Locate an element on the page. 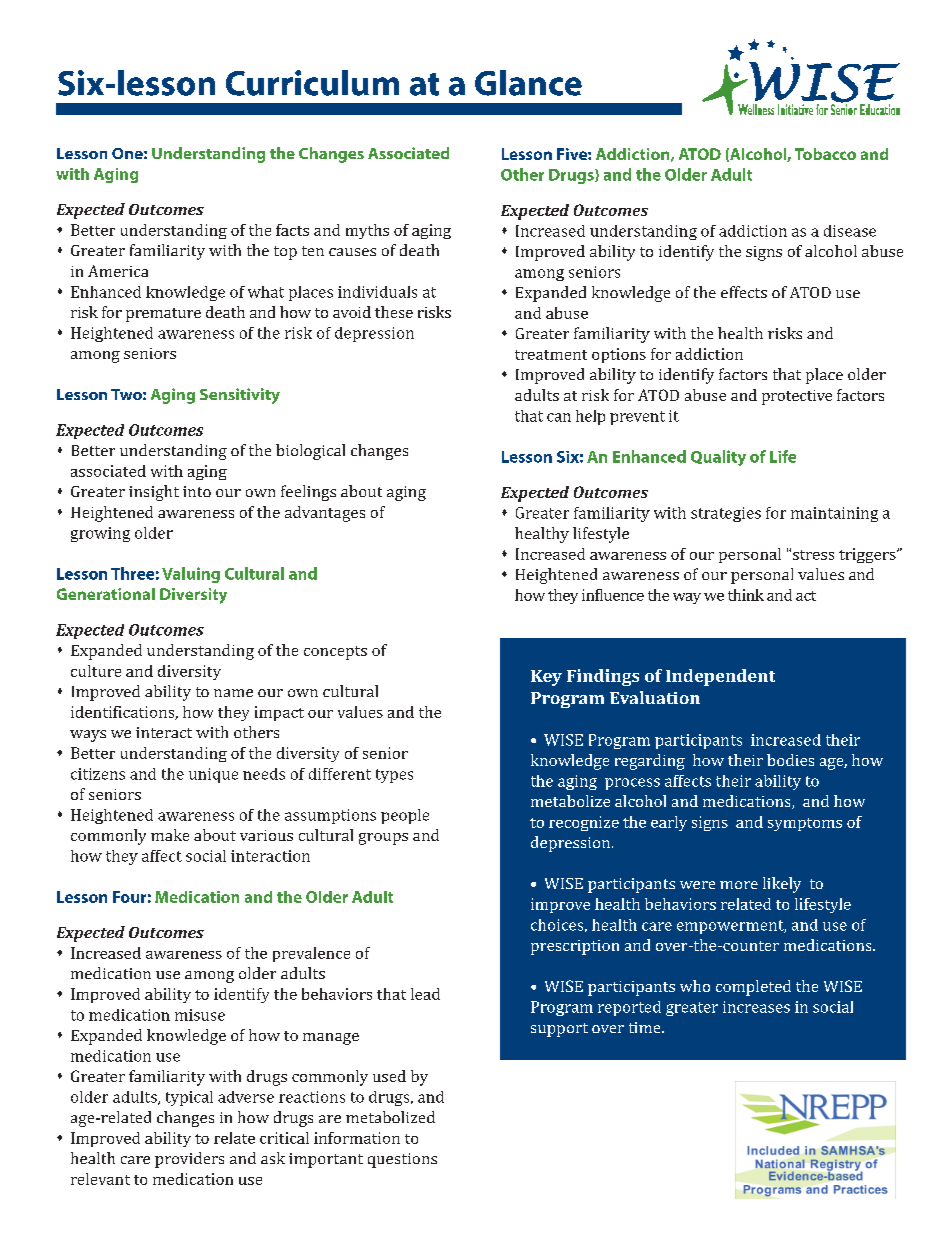 This document has width=952, height=1233. people is located at coordinates (405, 816).
